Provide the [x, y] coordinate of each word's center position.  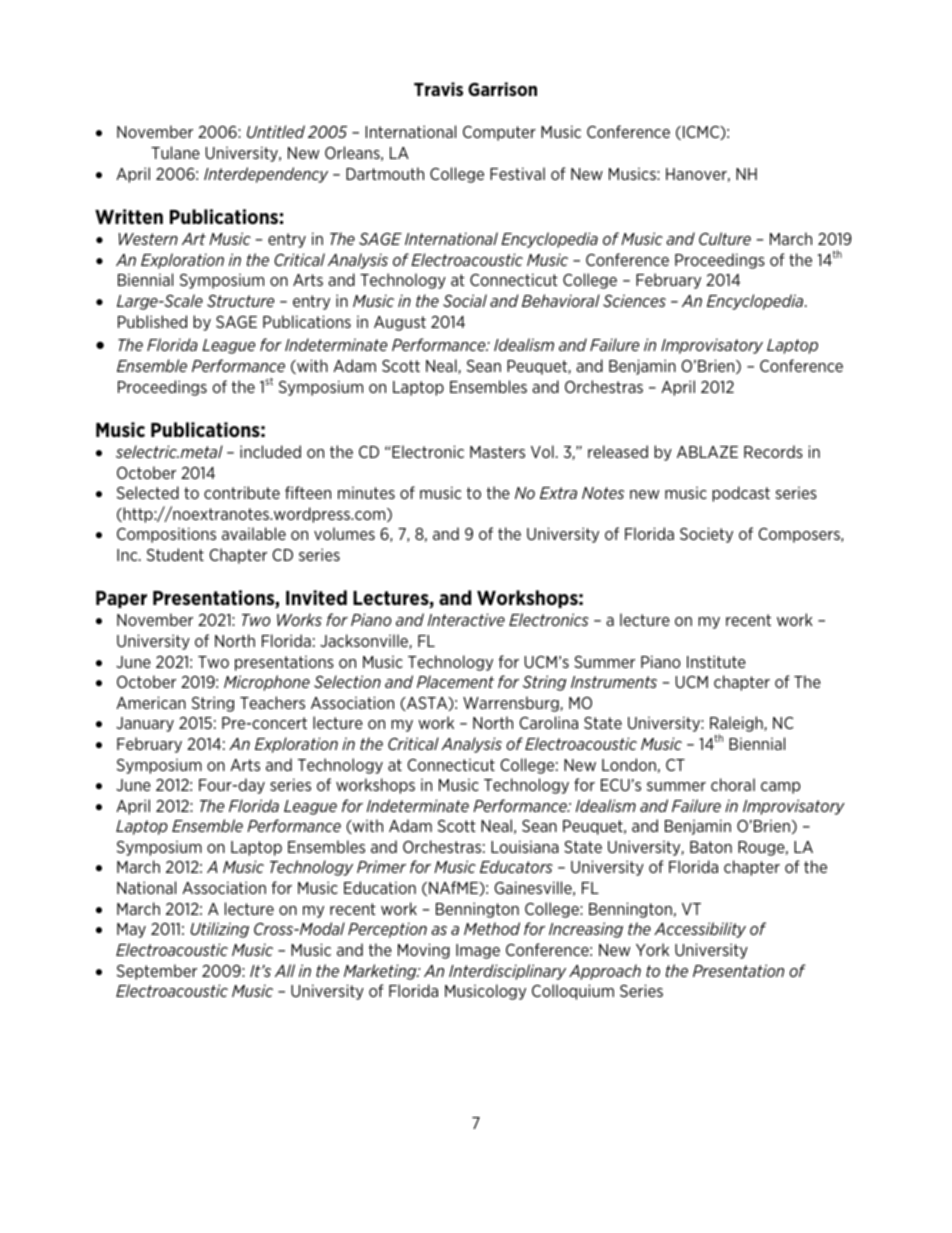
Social [465, 300]
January [145, 724]
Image [478, 951]
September [157, 972]
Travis [438, 89]
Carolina [548, 722]
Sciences [634, 300]
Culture [725, 238]
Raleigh [737, 725]
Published [152, 321]
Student [175, 554]
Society [706, 535]
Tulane [175, 152]
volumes [344, 533]
